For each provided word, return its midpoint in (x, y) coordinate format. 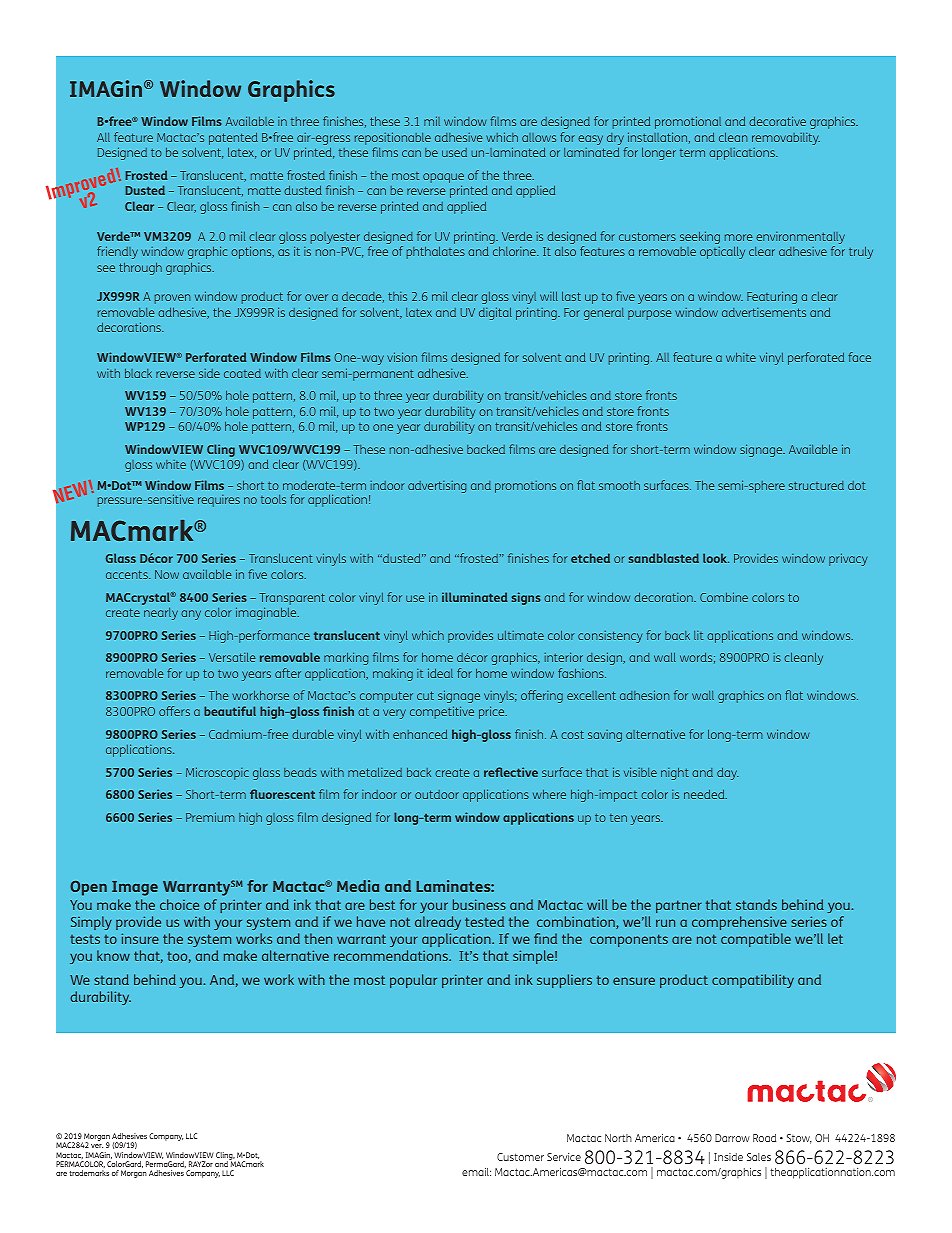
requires (219, 501)
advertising (437, 487)
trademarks (89, 1173)
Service (564, 1157)
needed (705, 794)
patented (233, 140)
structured (816, 485)
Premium (210, 817)
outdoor (437, 794)
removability (786, 139)
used (454, 152)
